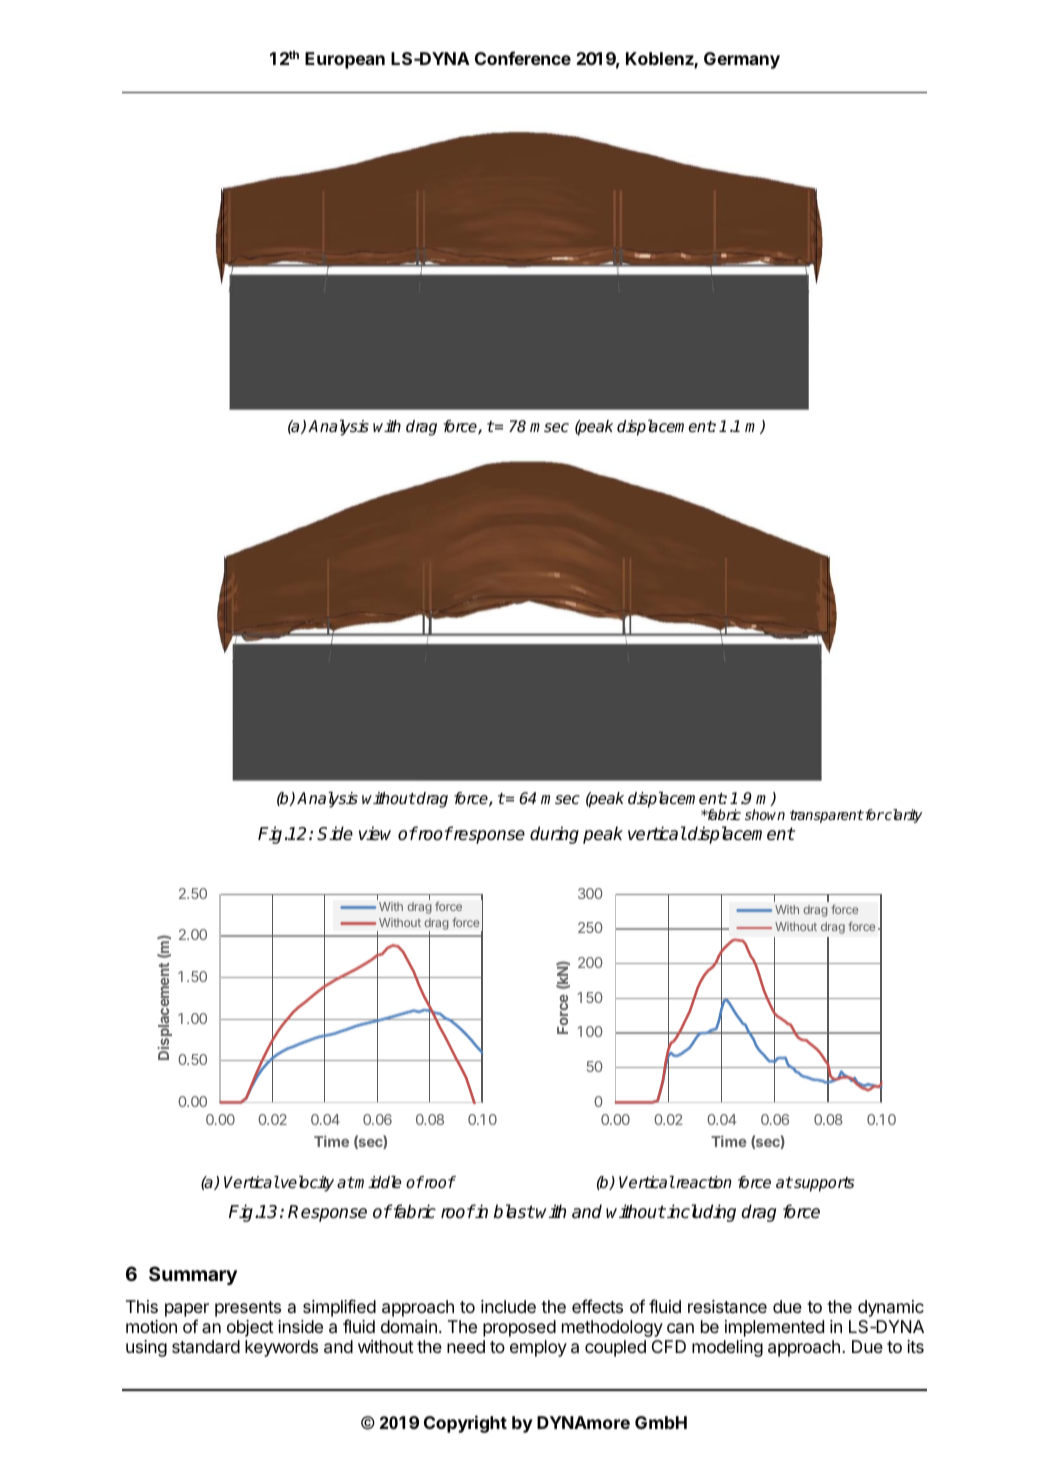  Describe the element at coordinates (306, 1184) in the screenshot. I see `velocity` at that location.
